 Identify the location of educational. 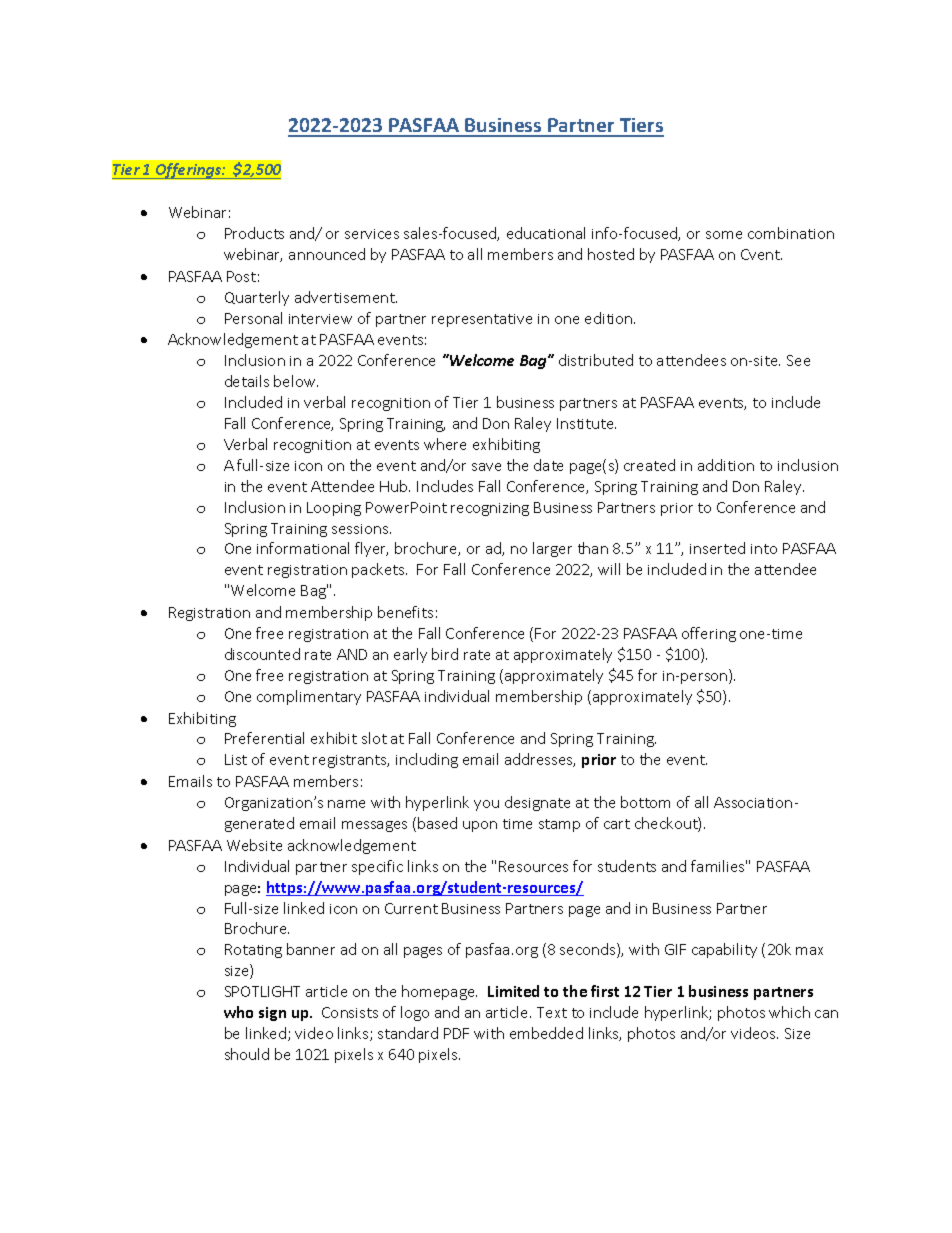
(546, 233).
